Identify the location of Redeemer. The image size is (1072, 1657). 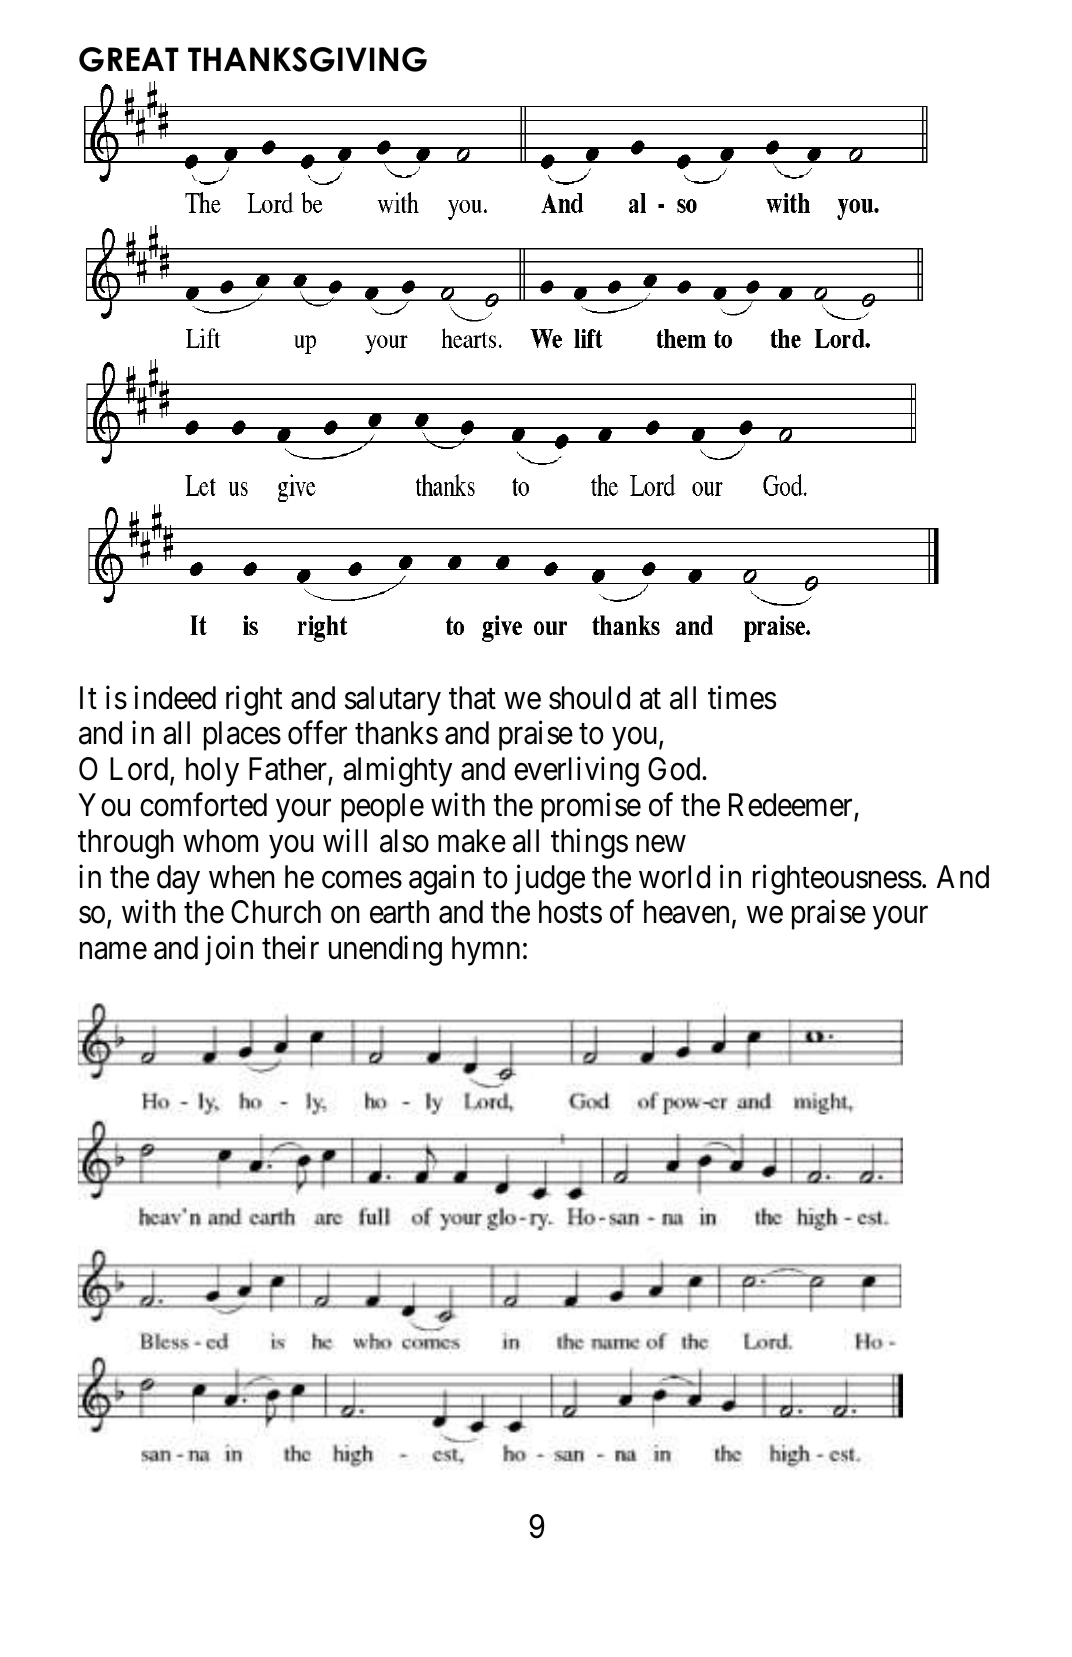
(790, 805).
